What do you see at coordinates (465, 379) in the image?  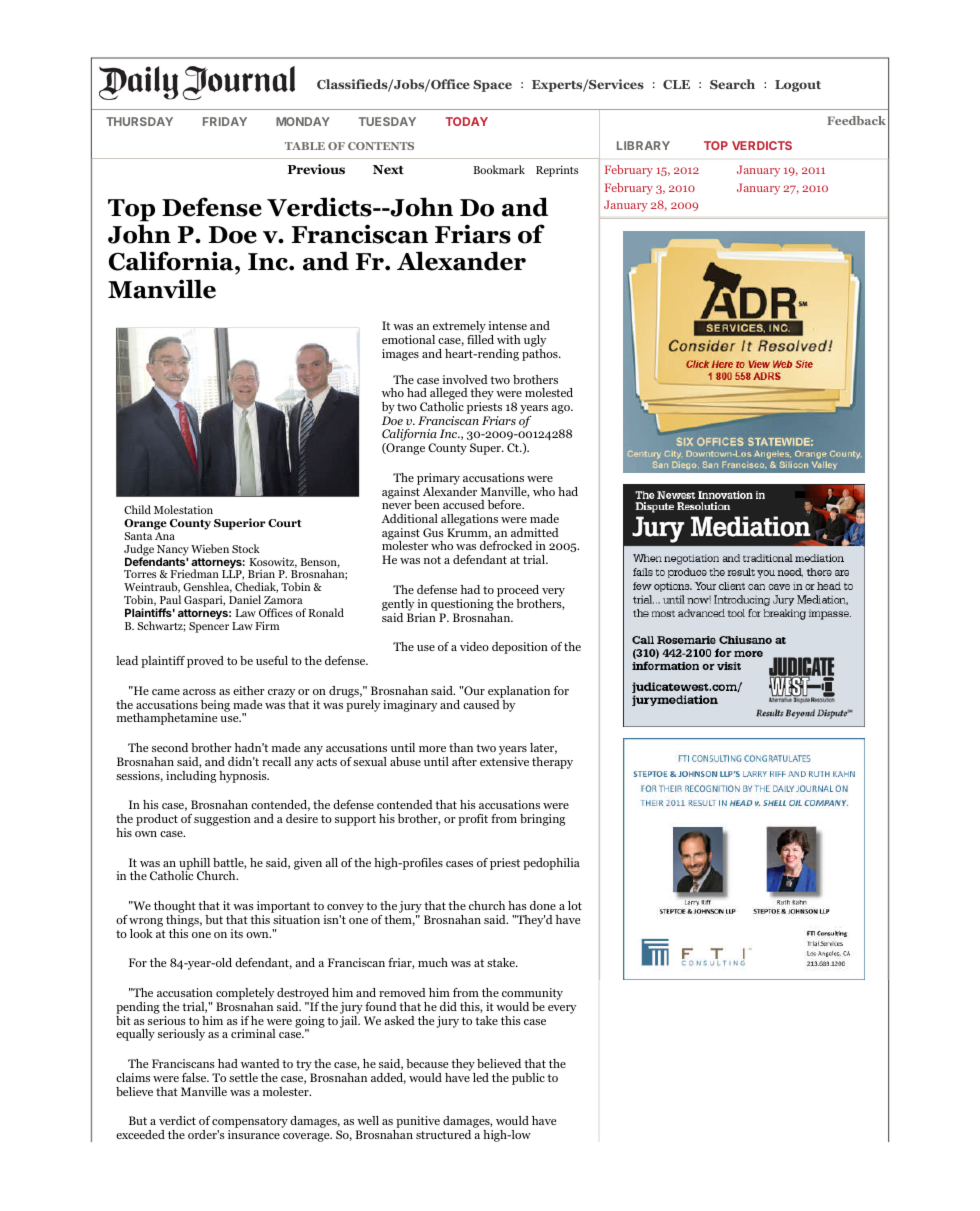 I see `involved` at bounding box center [465, 379].
